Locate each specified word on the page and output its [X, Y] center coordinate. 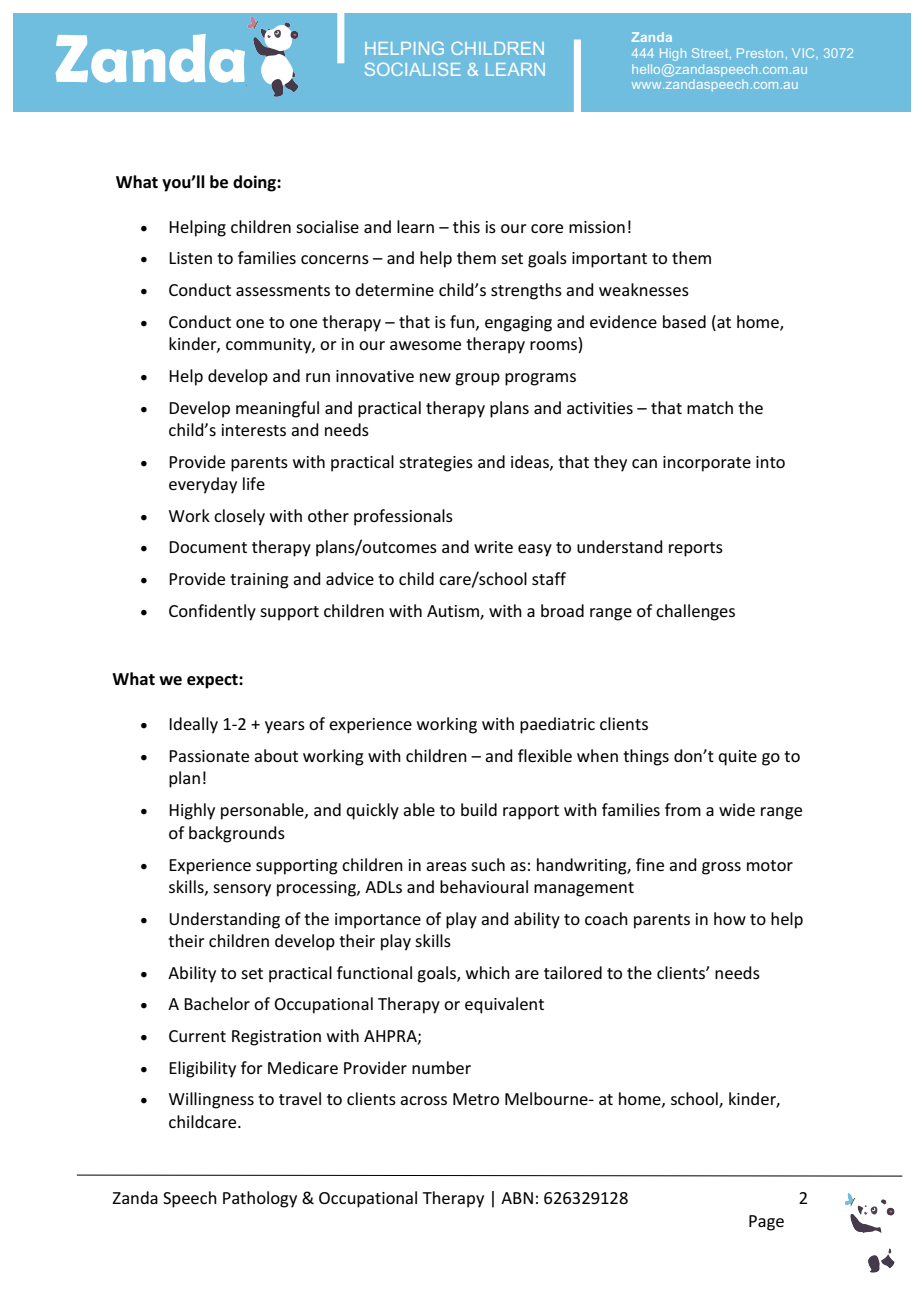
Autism [454, 612]
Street [711, 53]
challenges [695, 612]
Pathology [260, 1199]
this [466, 226]
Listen [190, 258]
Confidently [212, 612]
